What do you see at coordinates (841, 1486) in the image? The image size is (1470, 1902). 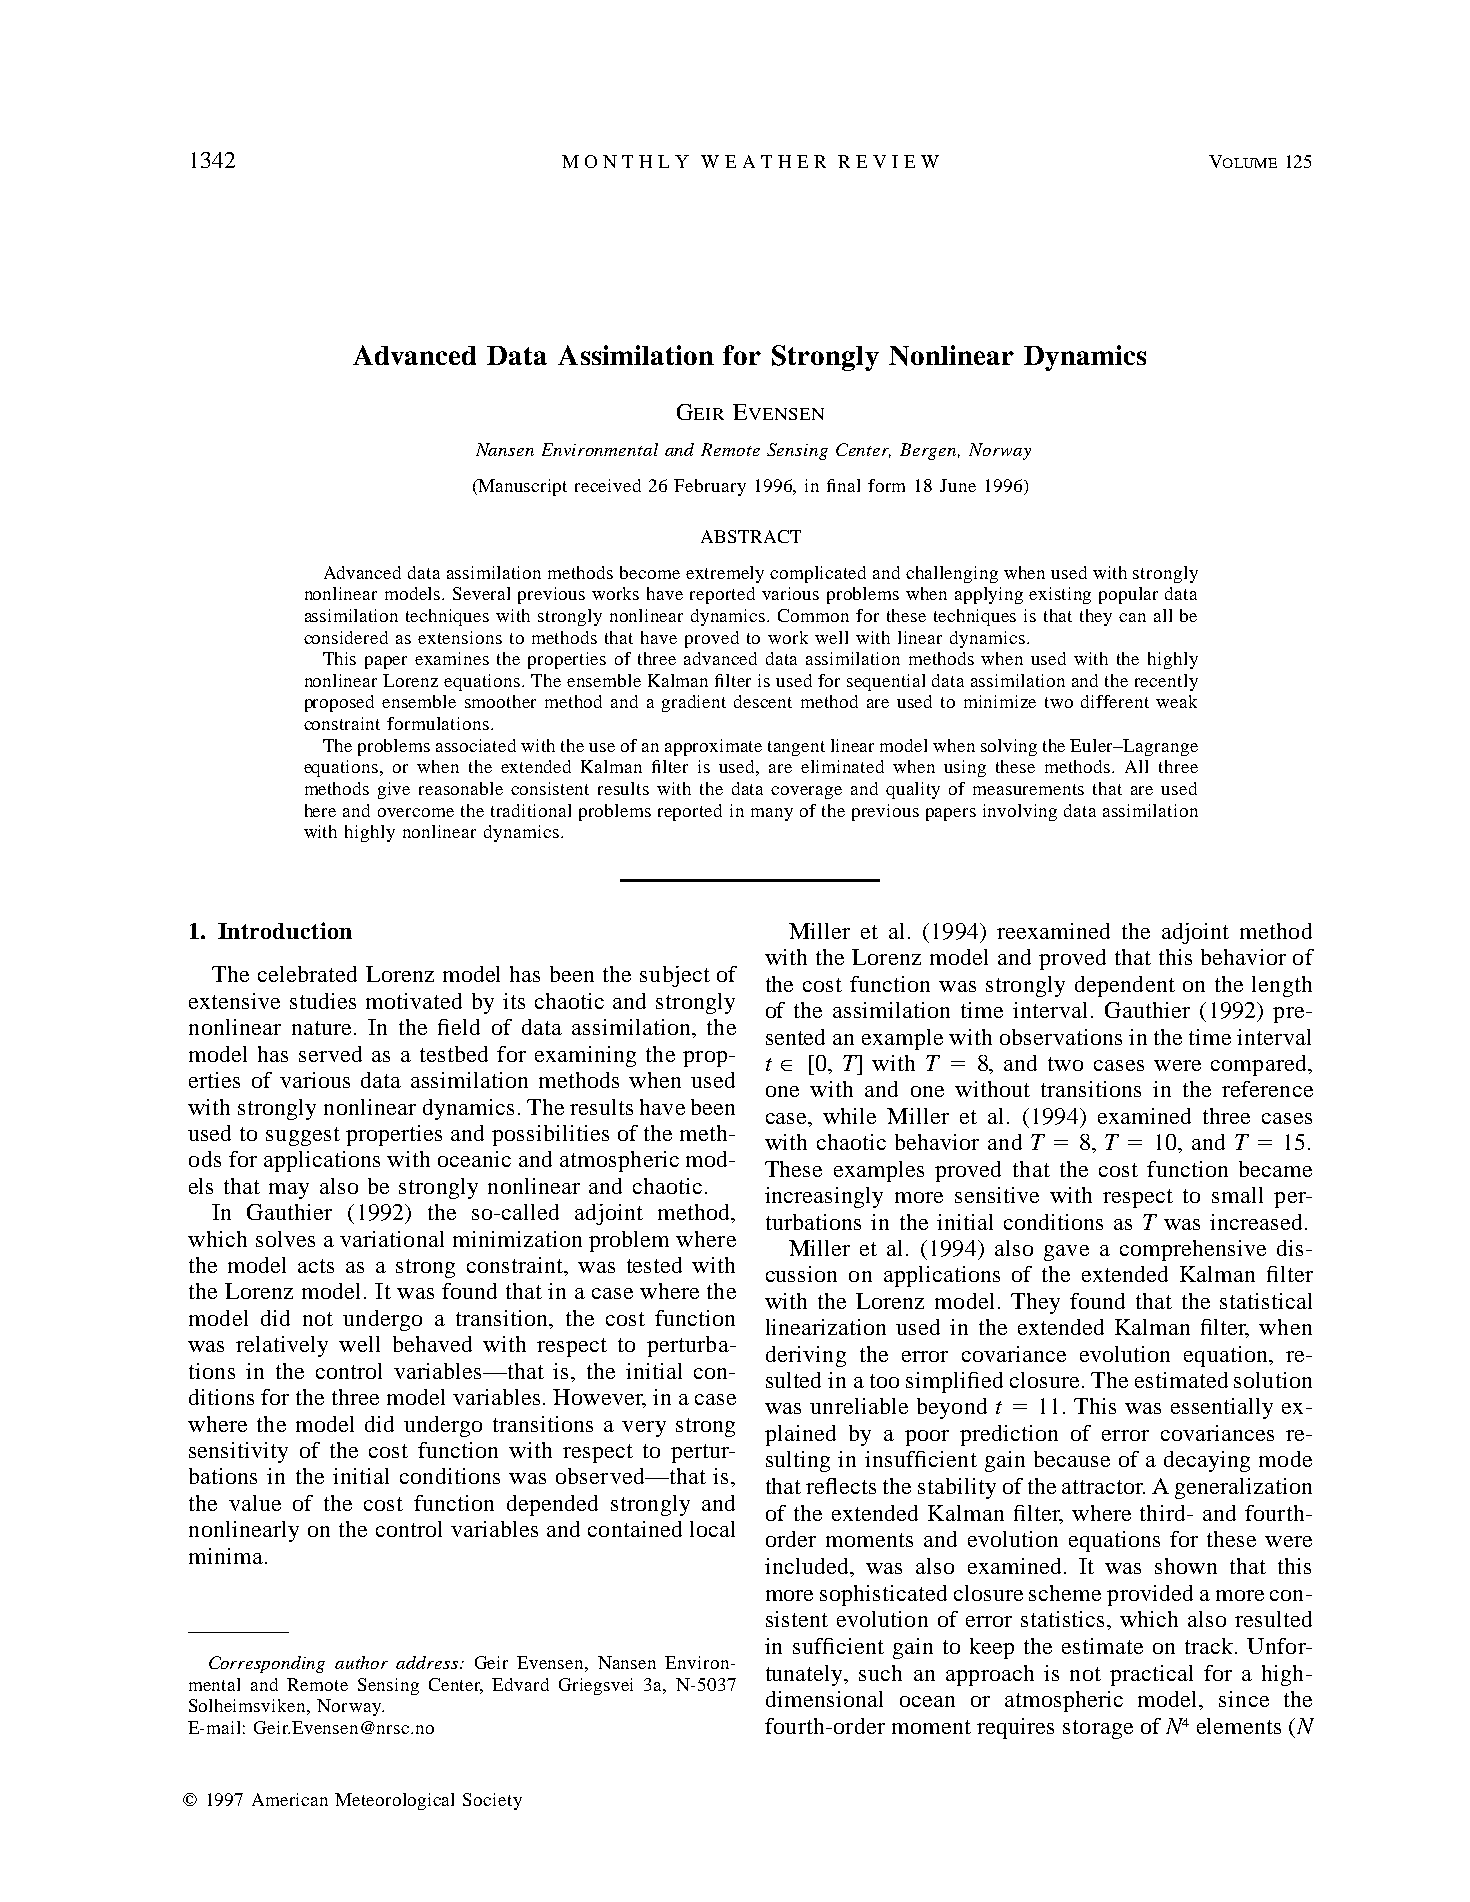 I see `reflects` at bounding box center [841, 1486].
